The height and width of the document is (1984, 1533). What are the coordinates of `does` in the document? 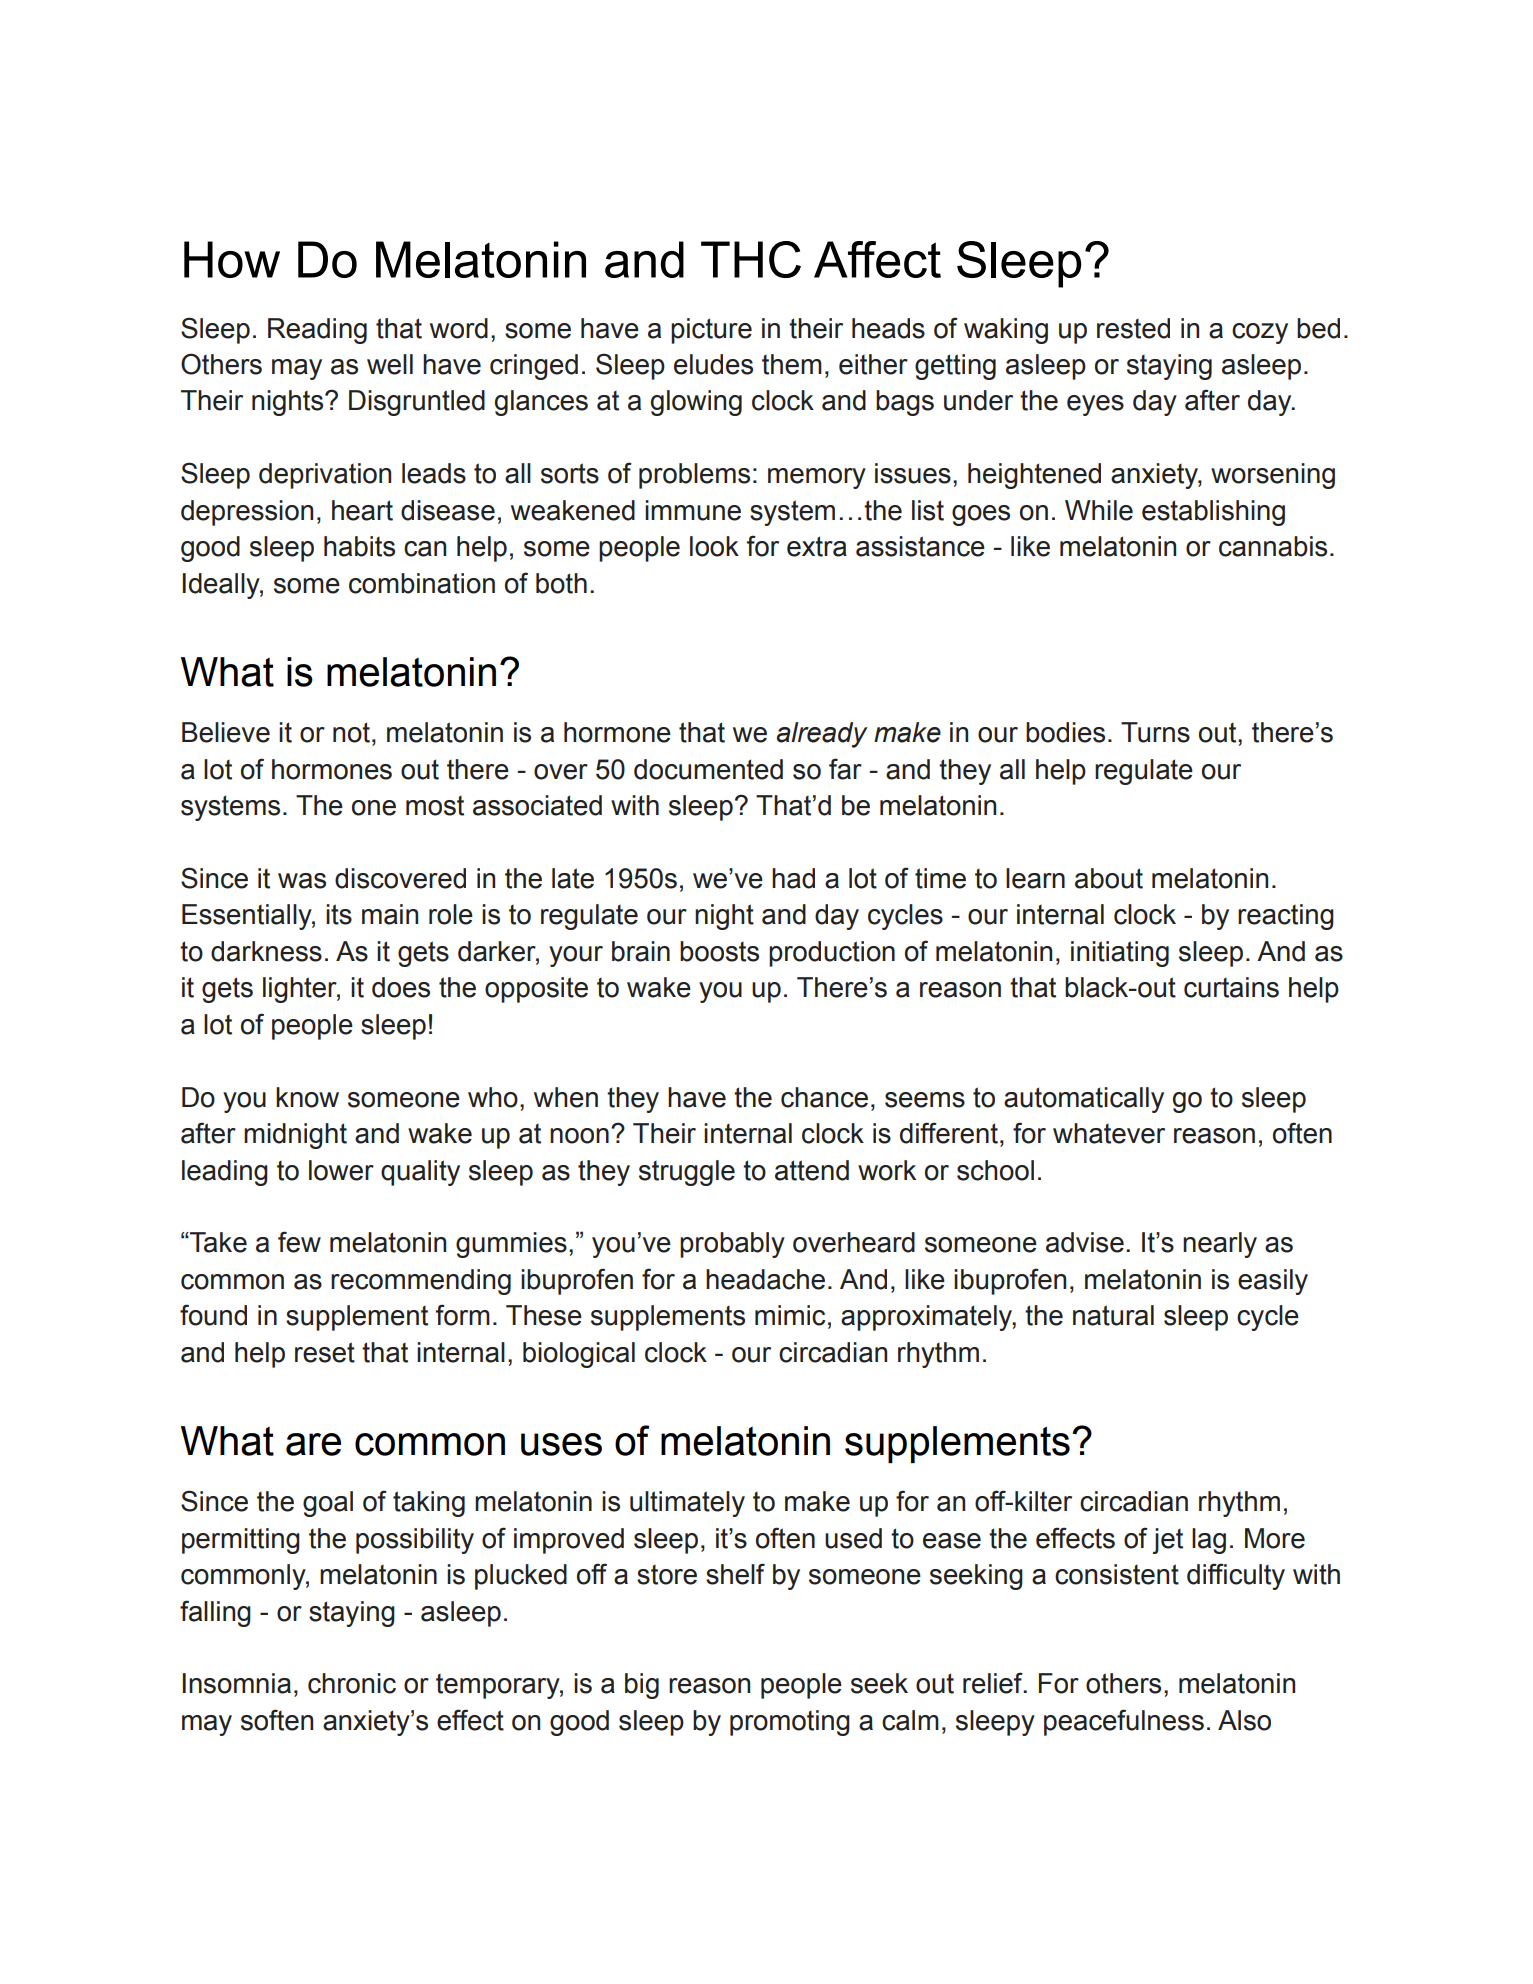 It's located at (401, 987).
